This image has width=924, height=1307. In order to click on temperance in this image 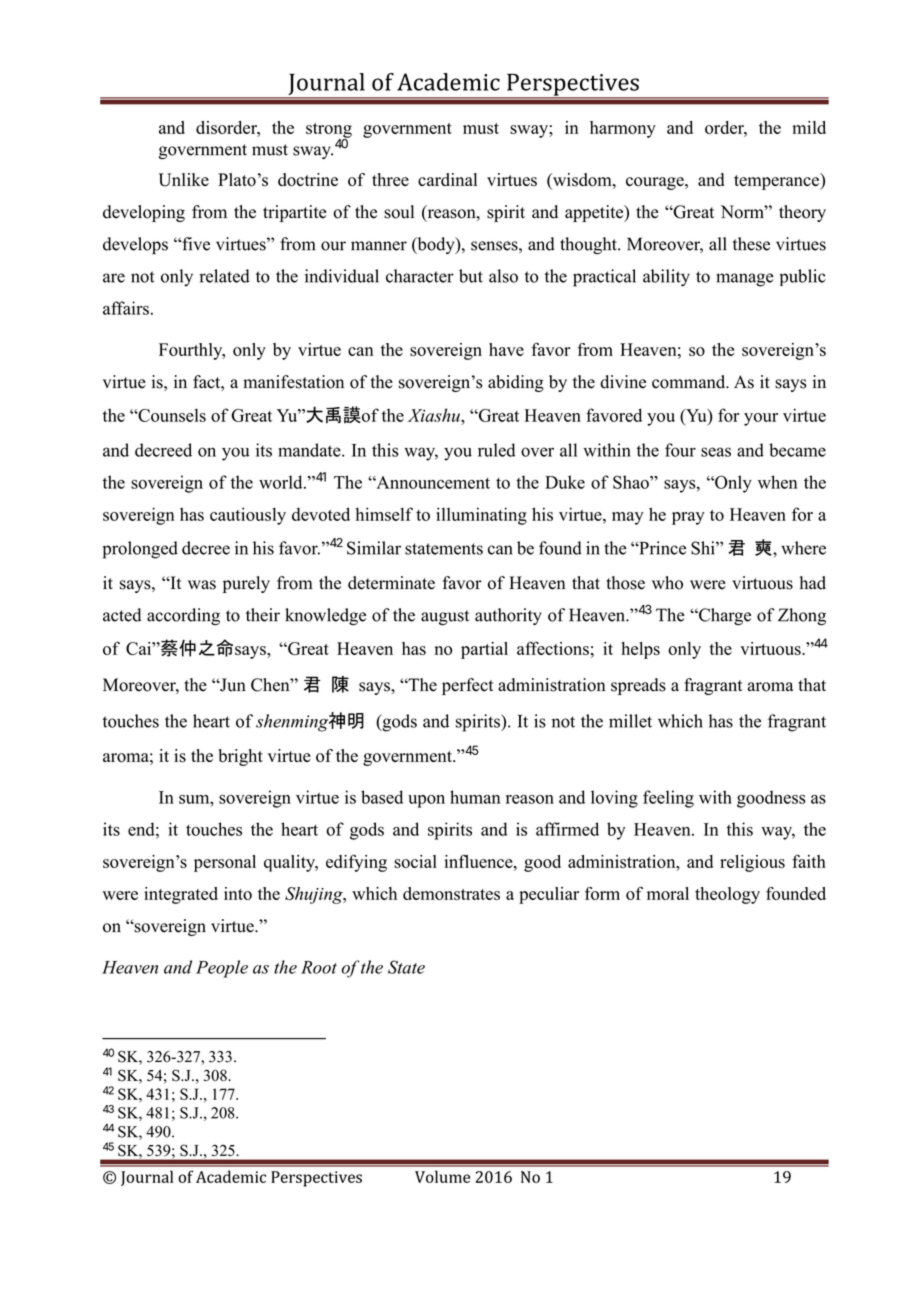, I will do `click(777, 181)`.
